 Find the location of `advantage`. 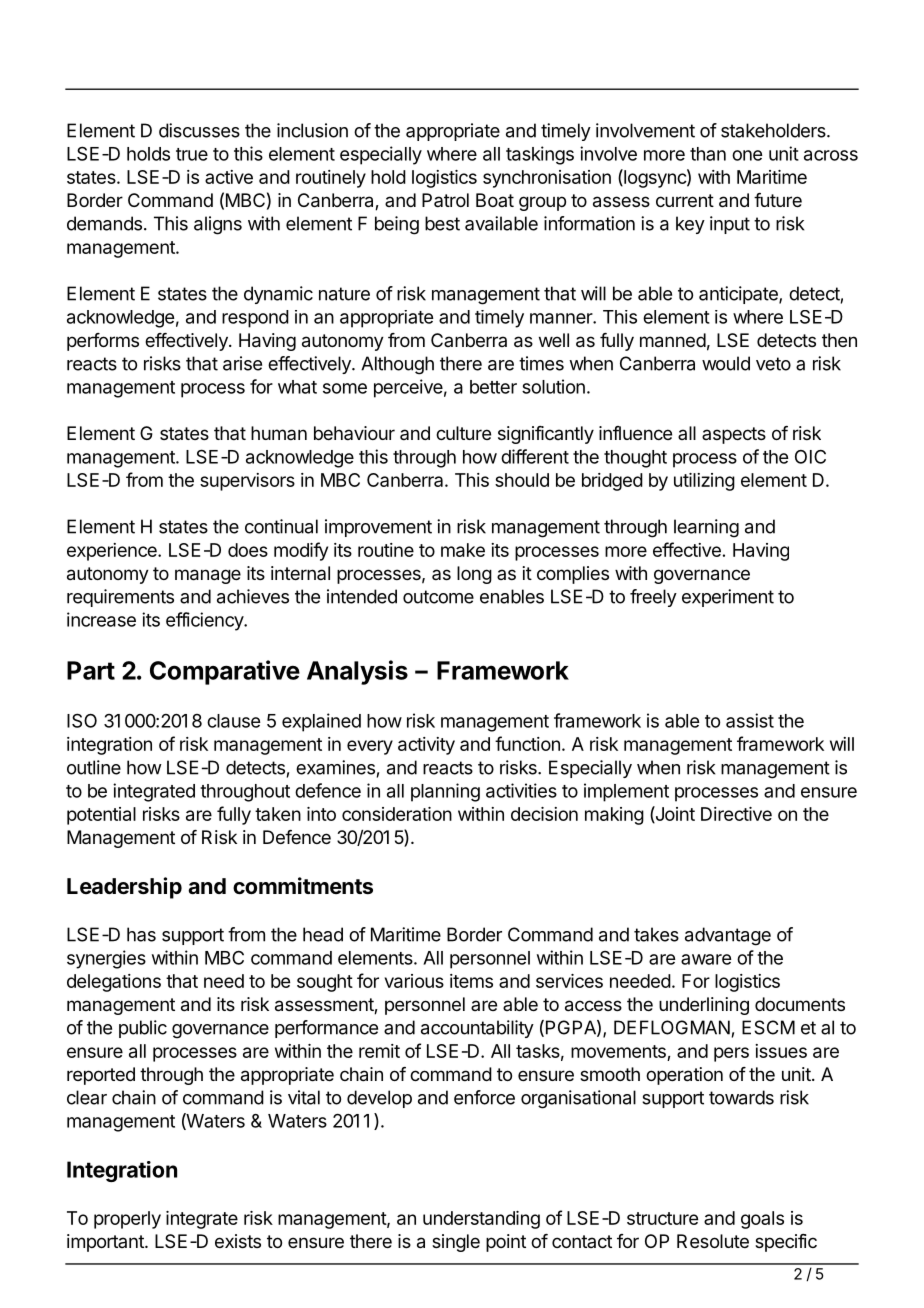

advantage is located at coordinates (728, 936).
